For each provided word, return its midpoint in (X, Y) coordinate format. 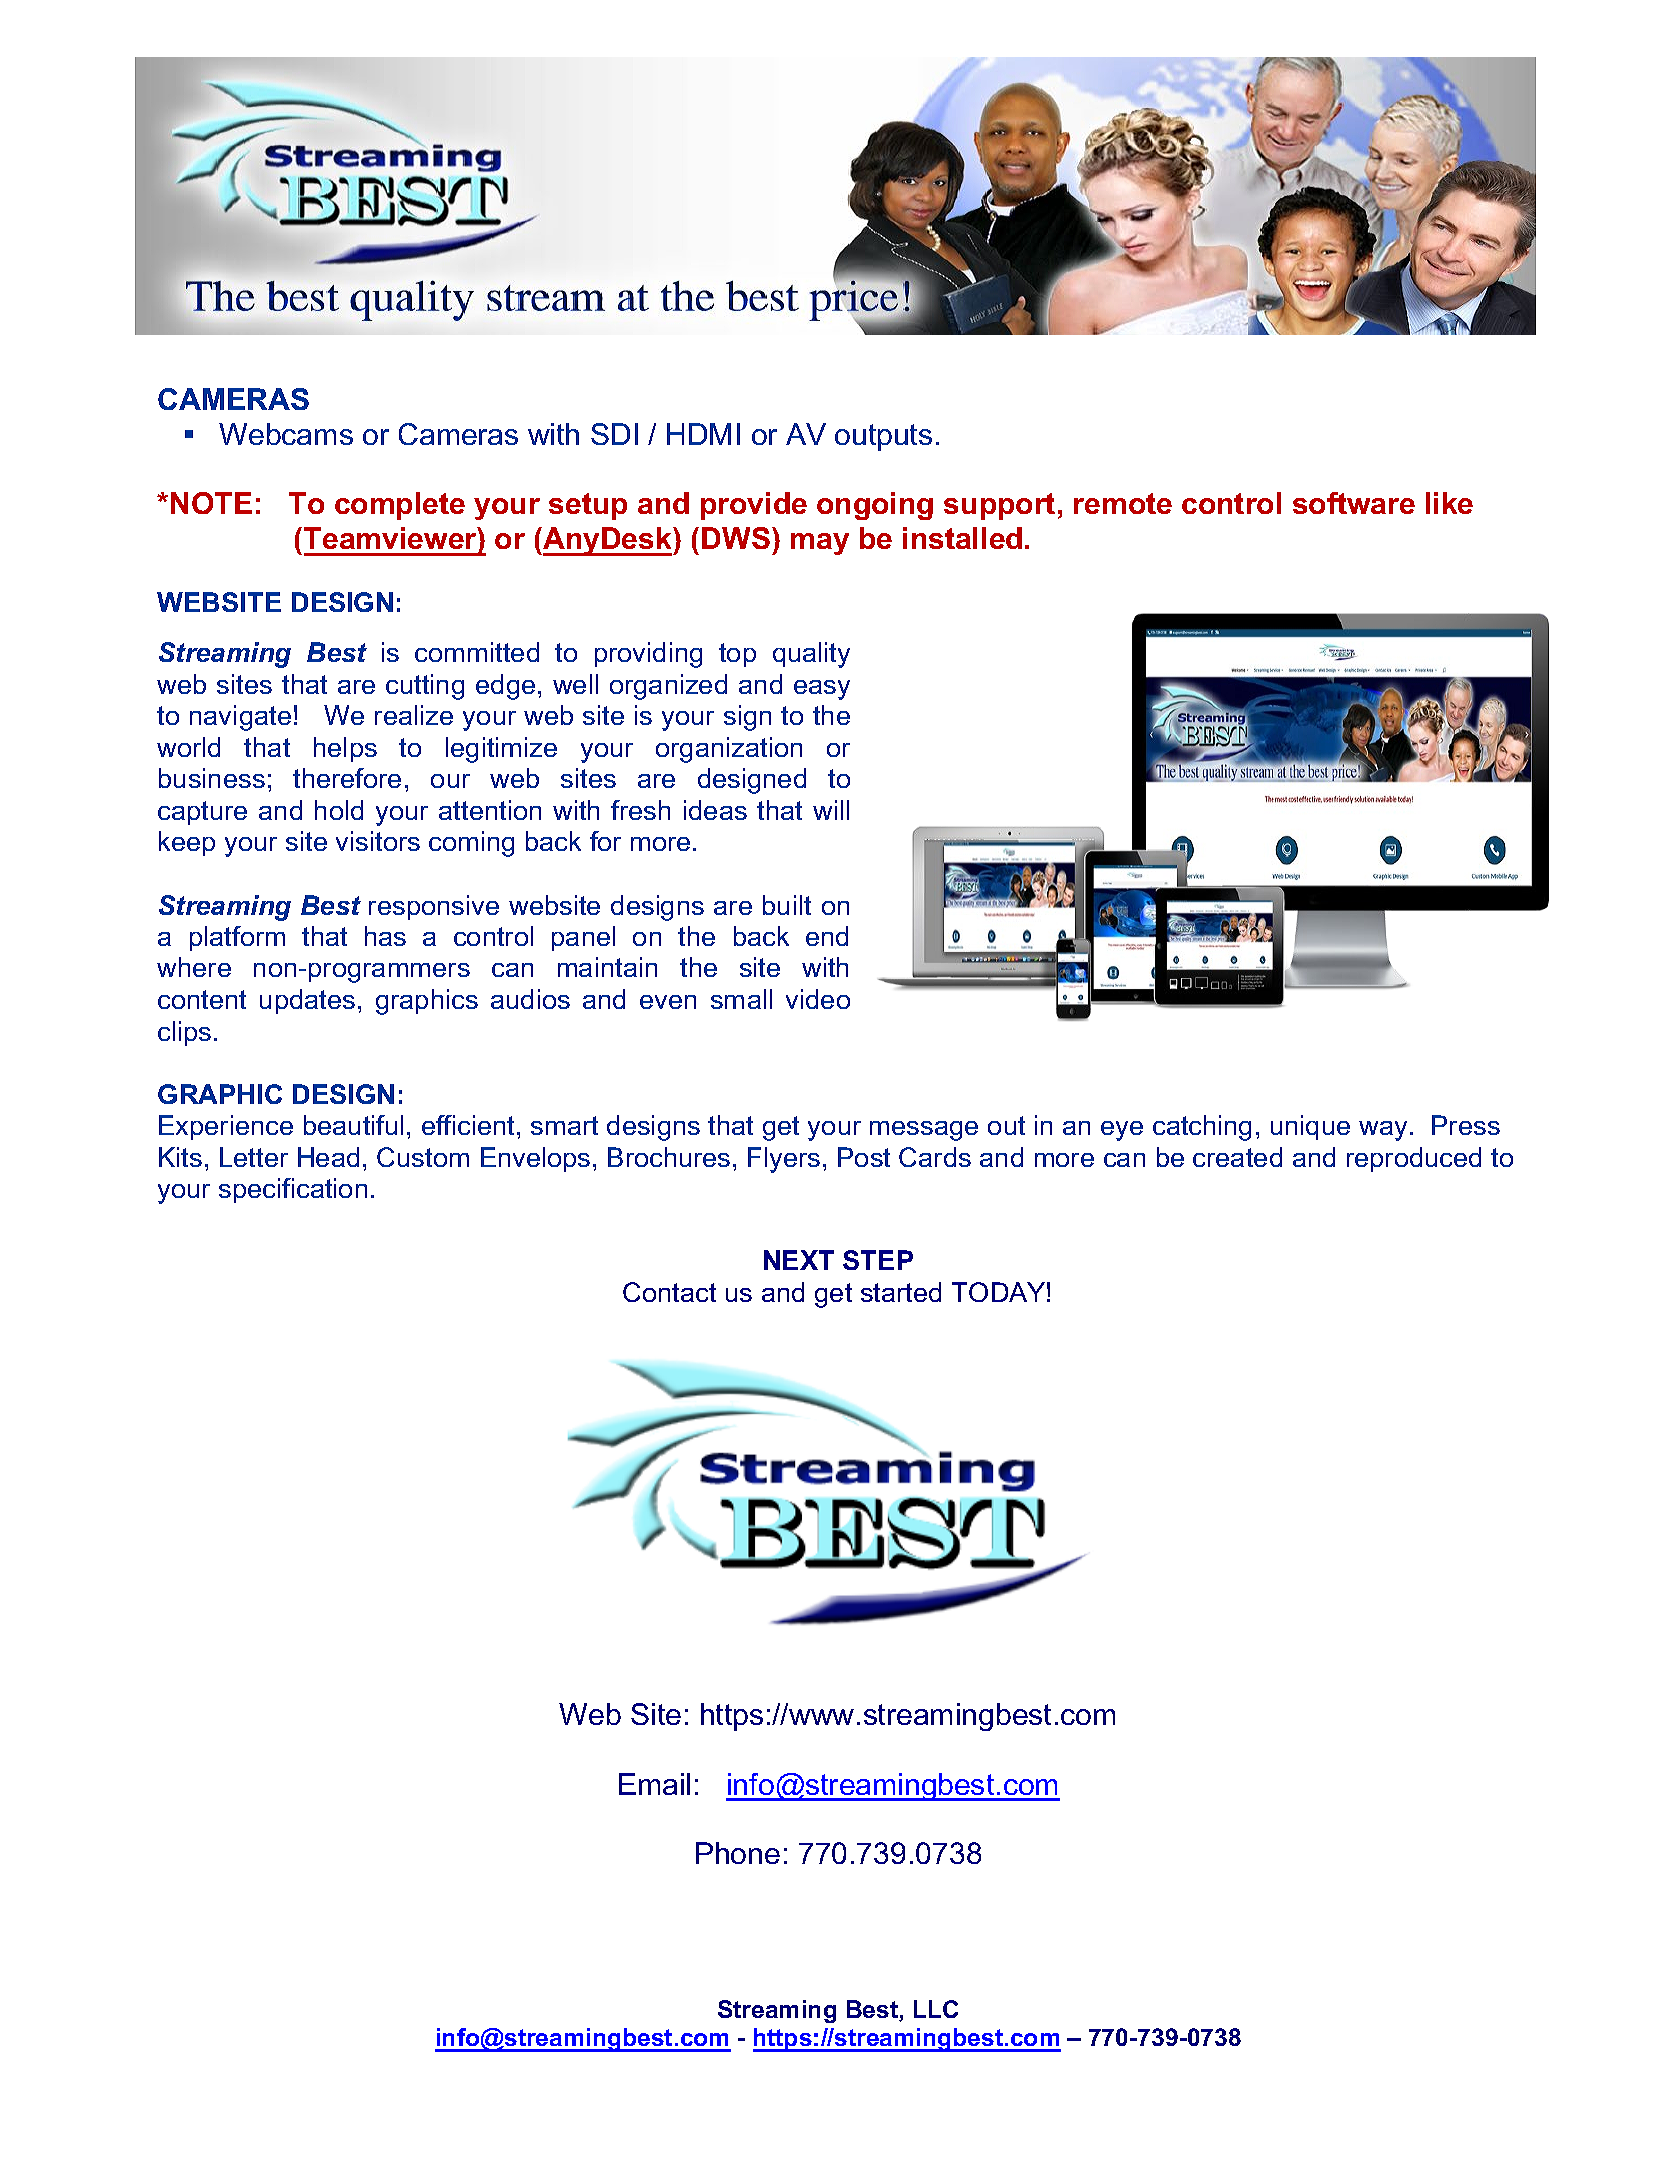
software (1354, 503)
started (901, 1292)
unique (1310, 1127)
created (1237, 1157)
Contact (669, 1292)
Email (654, 1784)
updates (307, 1001)
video (818, 999)
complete (400, 506)
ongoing (875, 506)
